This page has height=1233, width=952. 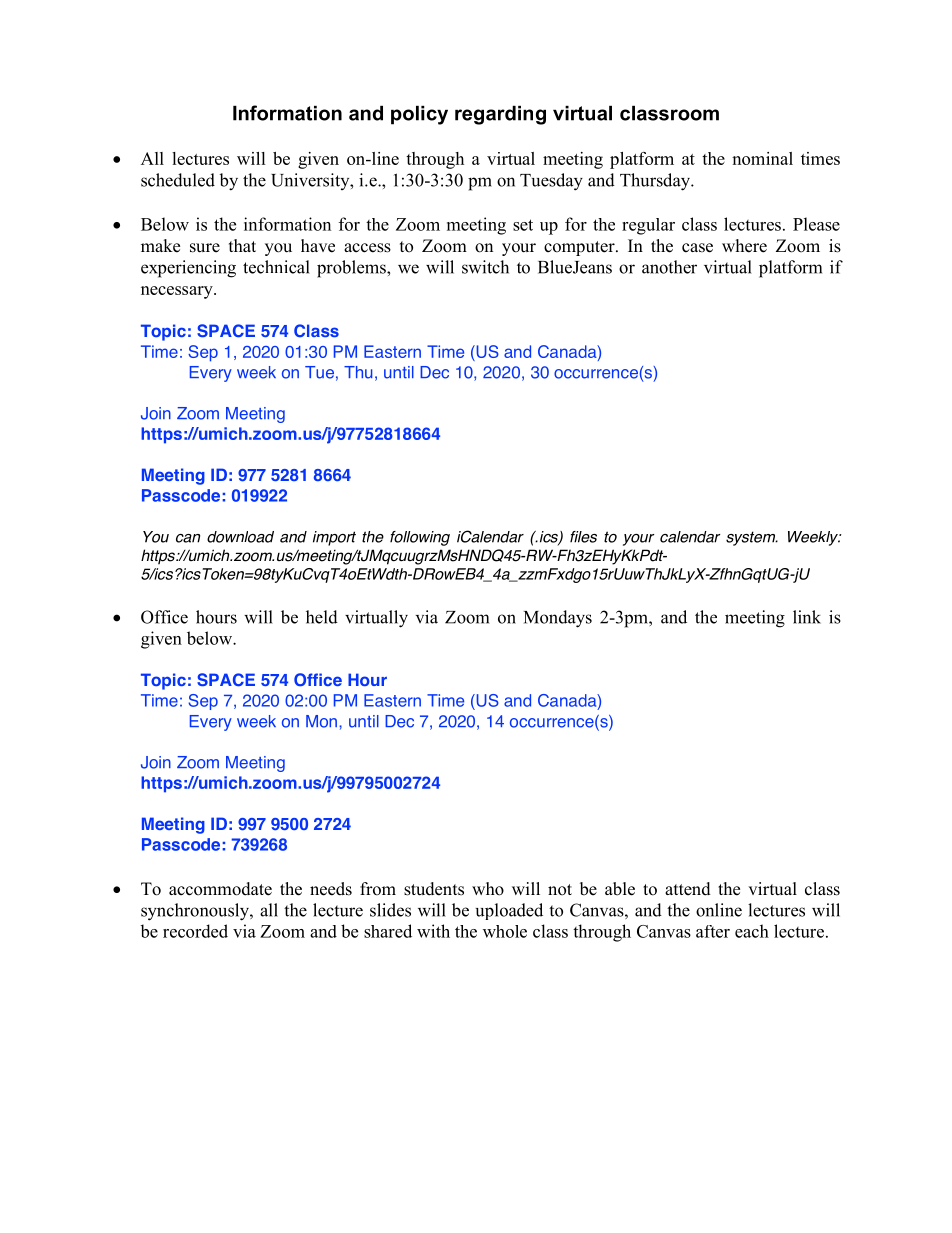 What do you see at coordinates (178, 180) in the page?
I see `scheduled` at bounding box center [178, 180].
